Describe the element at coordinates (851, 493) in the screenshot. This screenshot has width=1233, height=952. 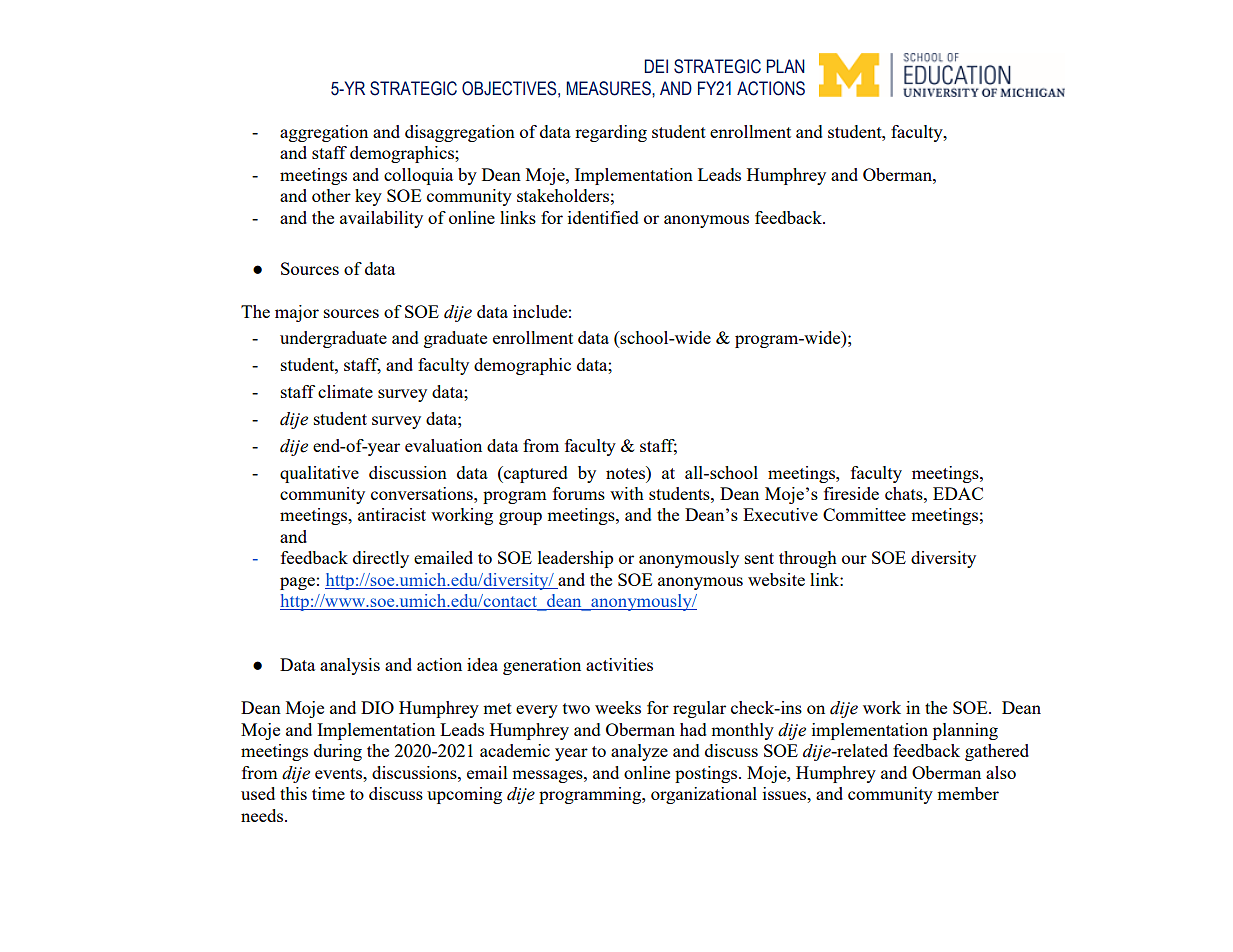
I see `fireside` at that location.
